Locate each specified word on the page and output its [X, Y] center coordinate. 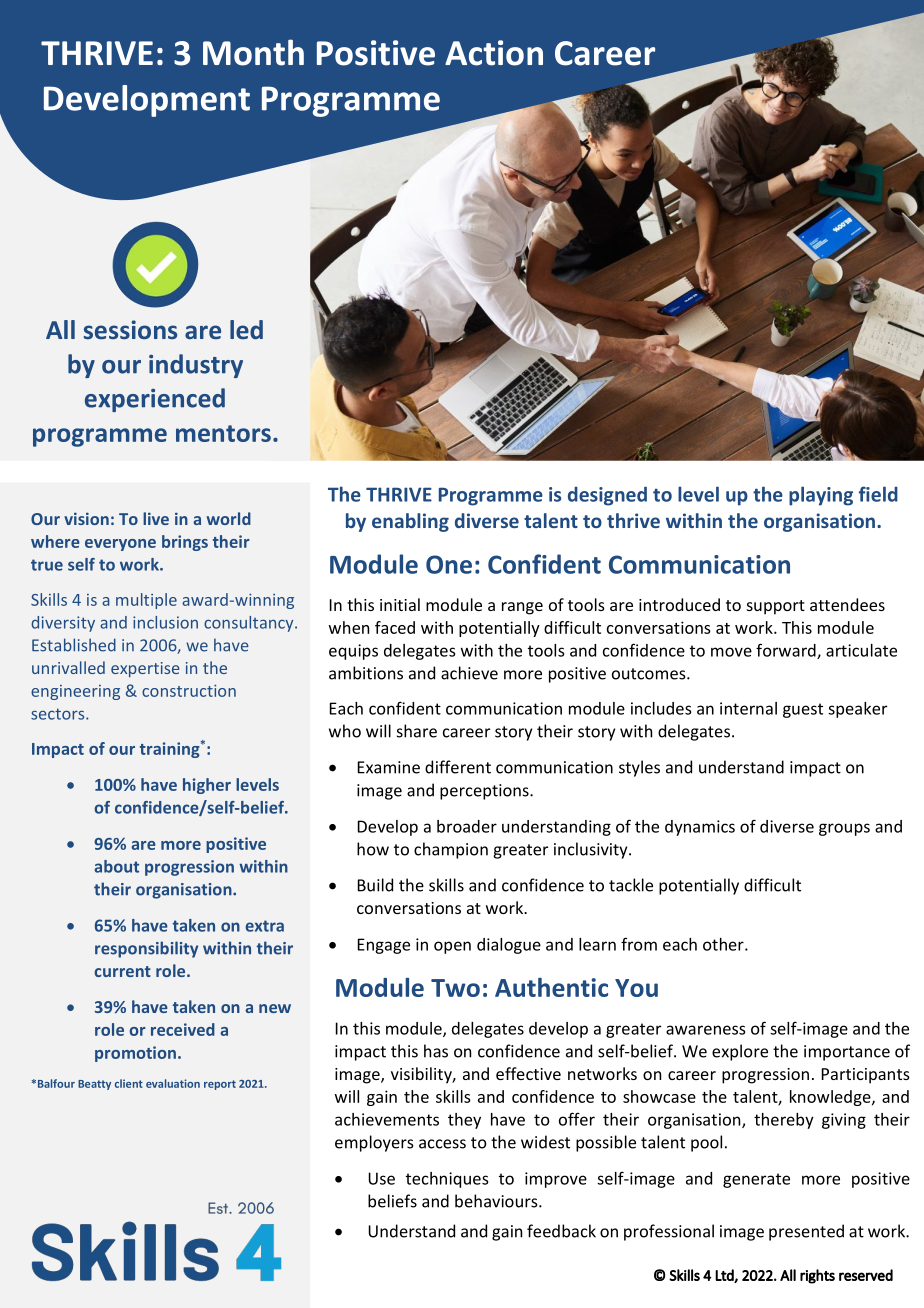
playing [821, 496]
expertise [145, 669]
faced [395, 627]
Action [494, 53]
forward [787, 651]
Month [253, 52]
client [129, 1083]
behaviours [497, 1201]
